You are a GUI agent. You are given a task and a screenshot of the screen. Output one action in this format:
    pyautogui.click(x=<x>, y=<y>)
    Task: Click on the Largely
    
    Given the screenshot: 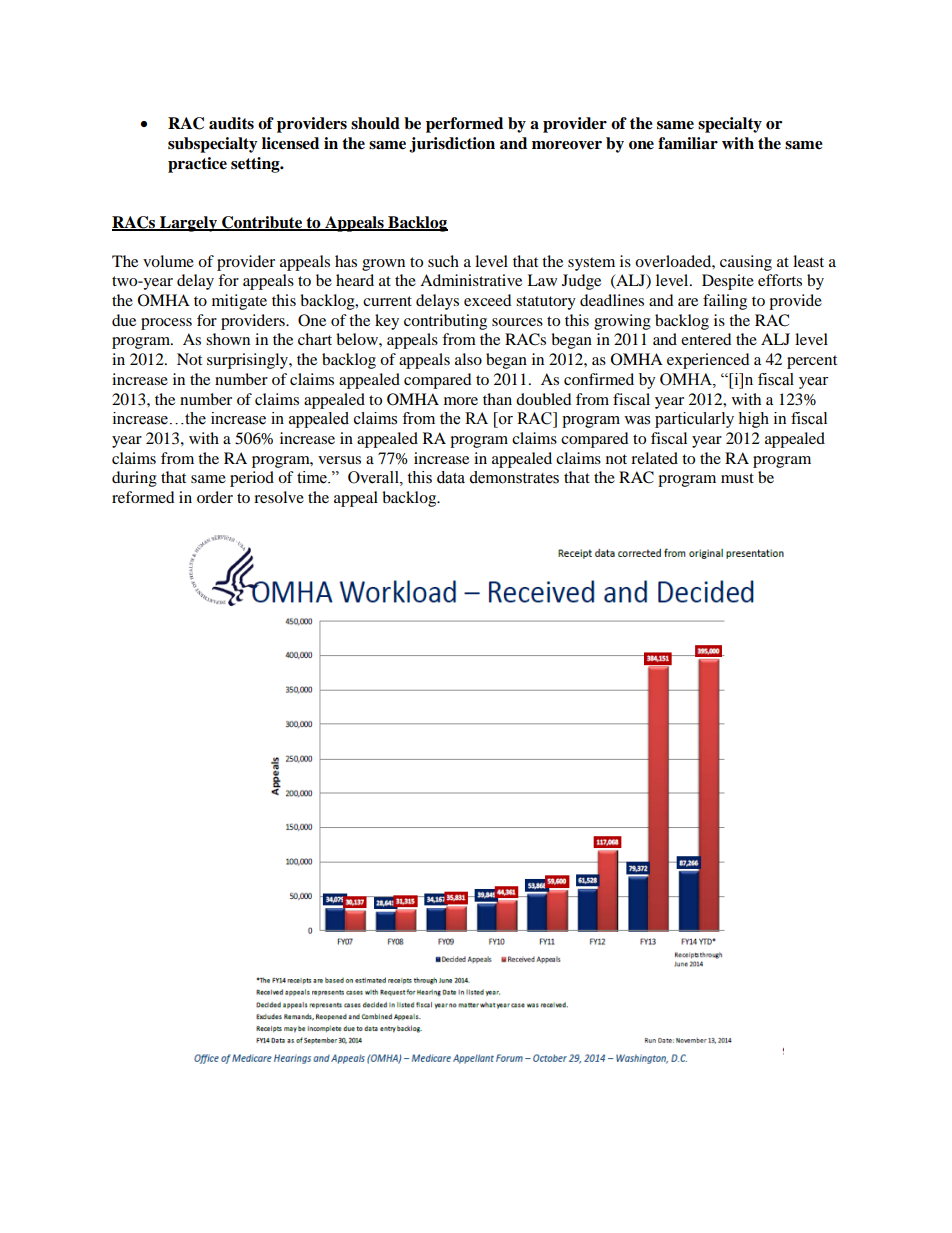 What is the action you would take?
    pyautogui.click(x=188, y=224)
